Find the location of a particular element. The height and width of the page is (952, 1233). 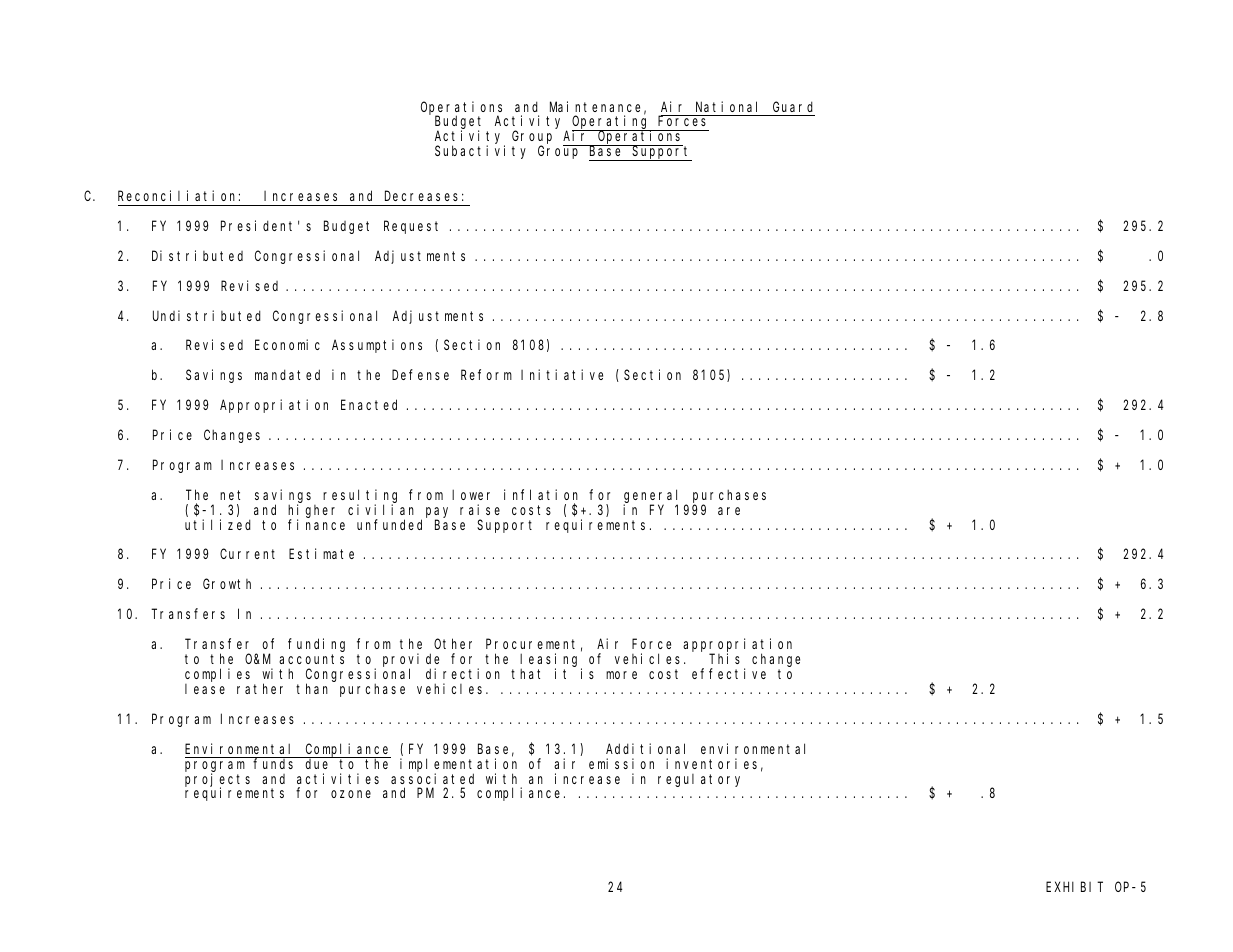

Operating is located at coordinates (611, 123).
